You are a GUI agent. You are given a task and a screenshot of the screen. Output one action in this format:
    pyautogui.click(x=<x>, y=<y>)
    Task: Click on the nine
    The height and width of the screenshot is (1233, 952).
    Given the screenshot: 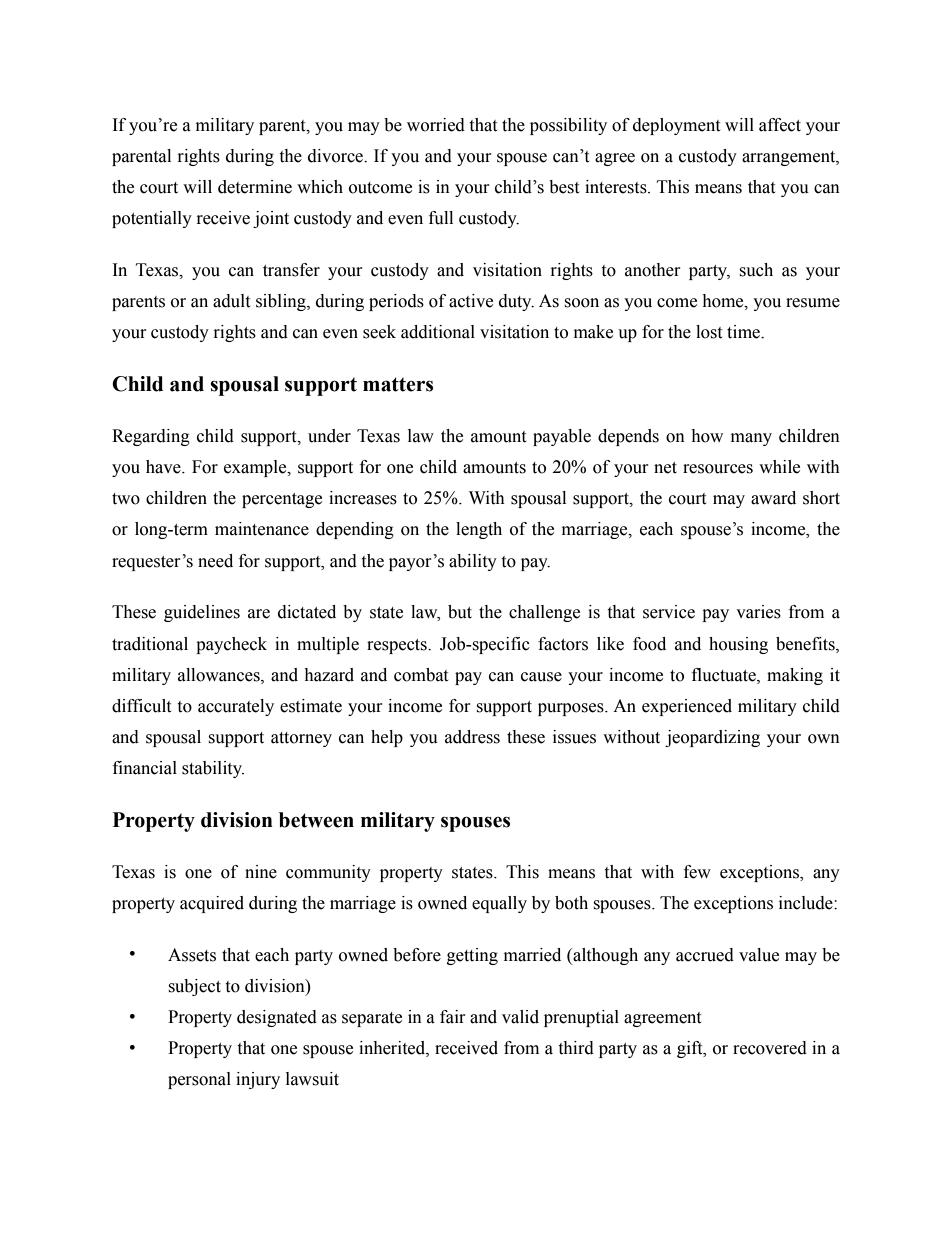 What is the action you would take?
    pyautogui.click(x=261, y=872)
